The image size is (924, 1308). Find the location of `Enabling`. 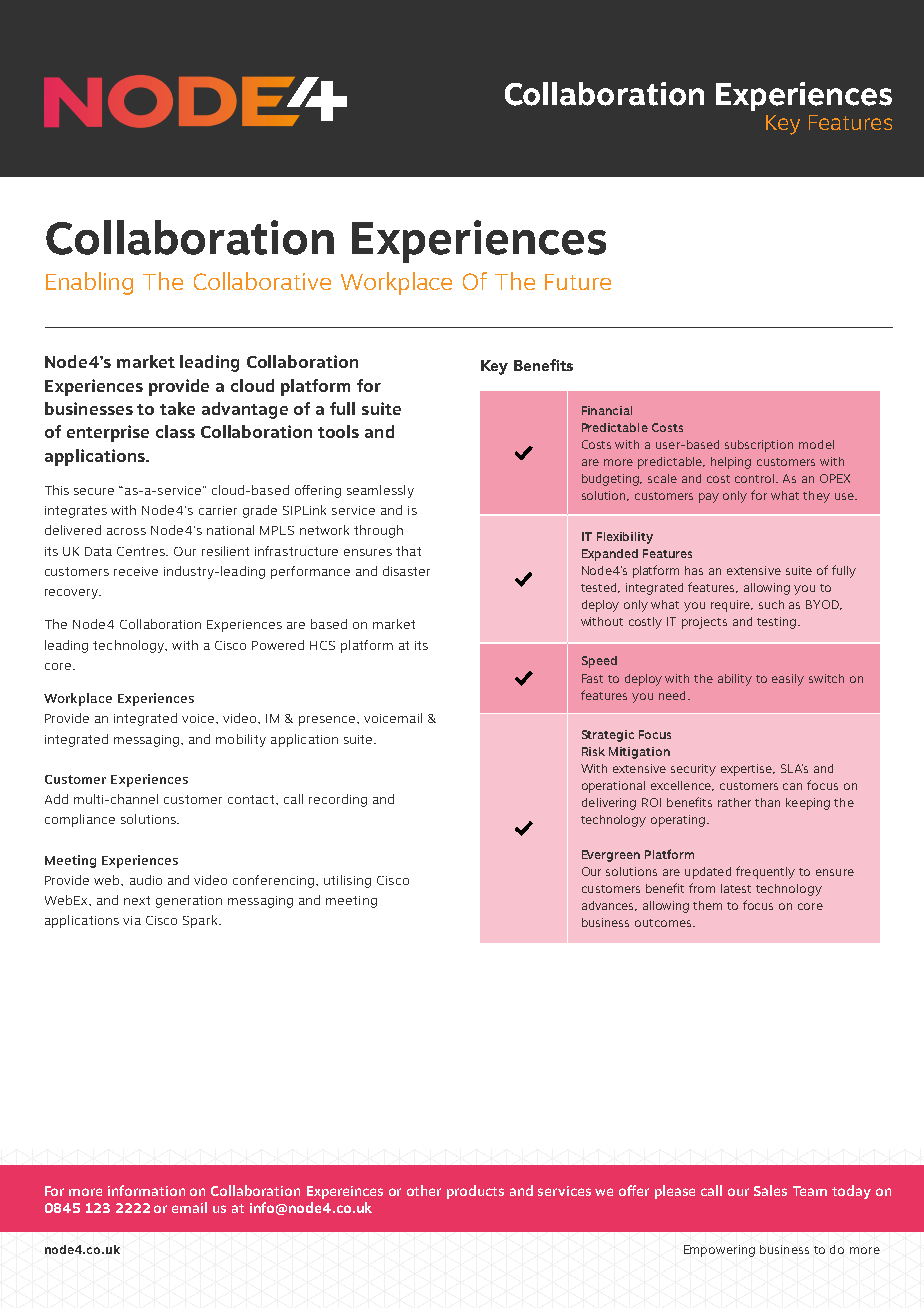

Enabling is located at coordinates (89, 283).
